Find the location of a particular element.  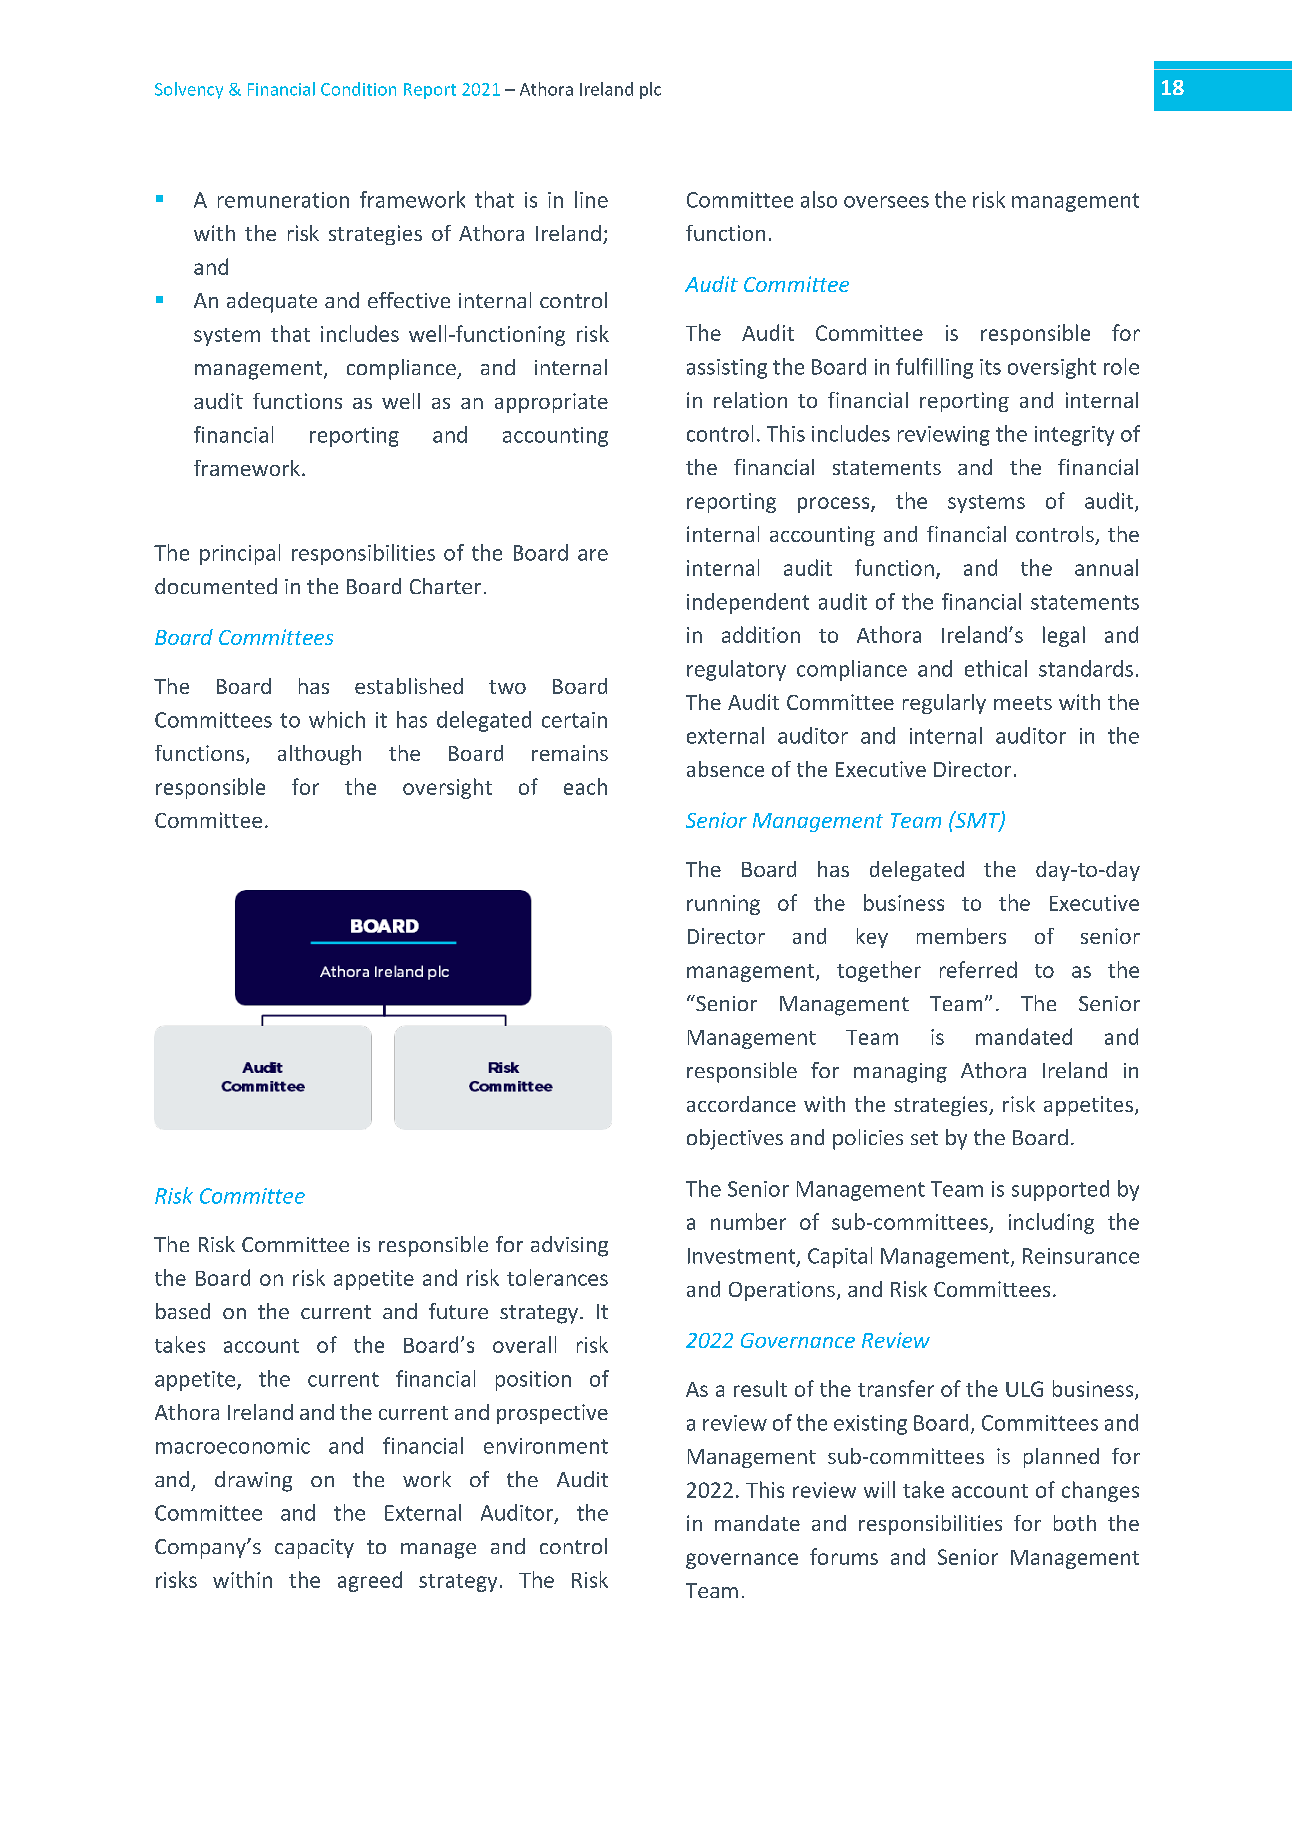

remuneration is located at coordinates (283, 200).
